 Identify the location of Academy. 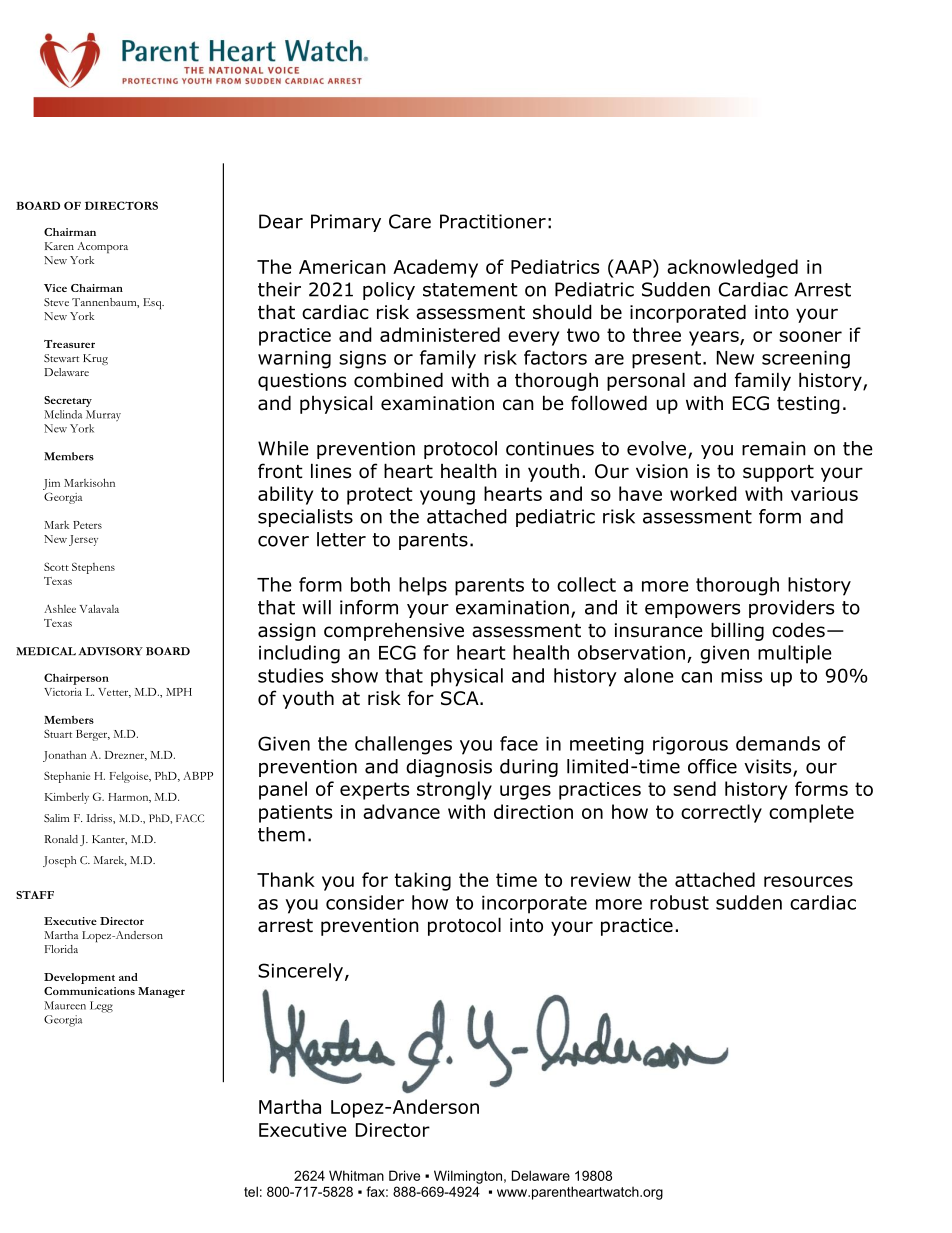
(435, 268).
